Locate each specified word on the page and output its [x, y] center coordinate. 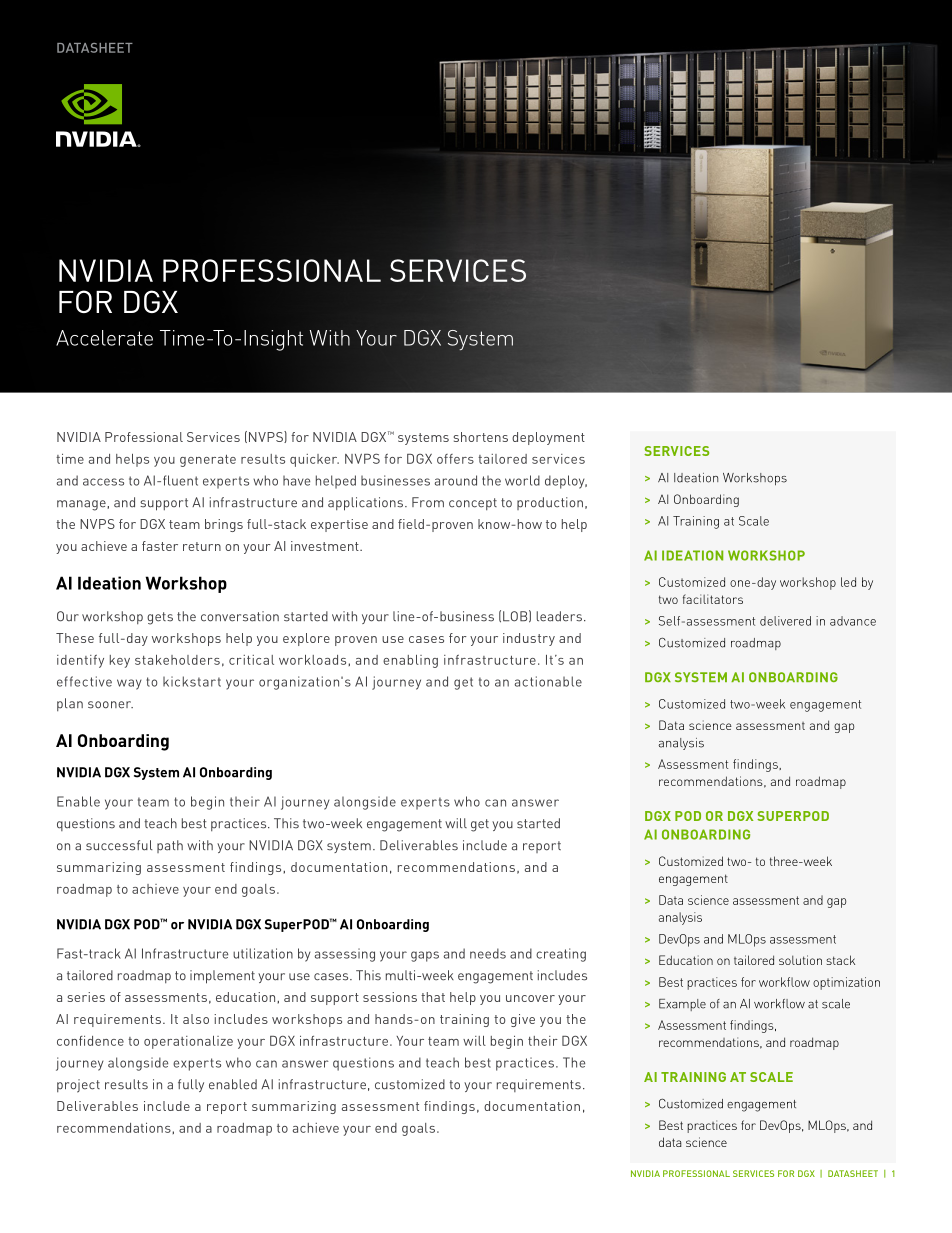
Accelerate [104, 338]
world [522, 480]
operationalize [188, 1042]
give [523, 1020]
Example [682, 1005]
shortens [481, 437]
